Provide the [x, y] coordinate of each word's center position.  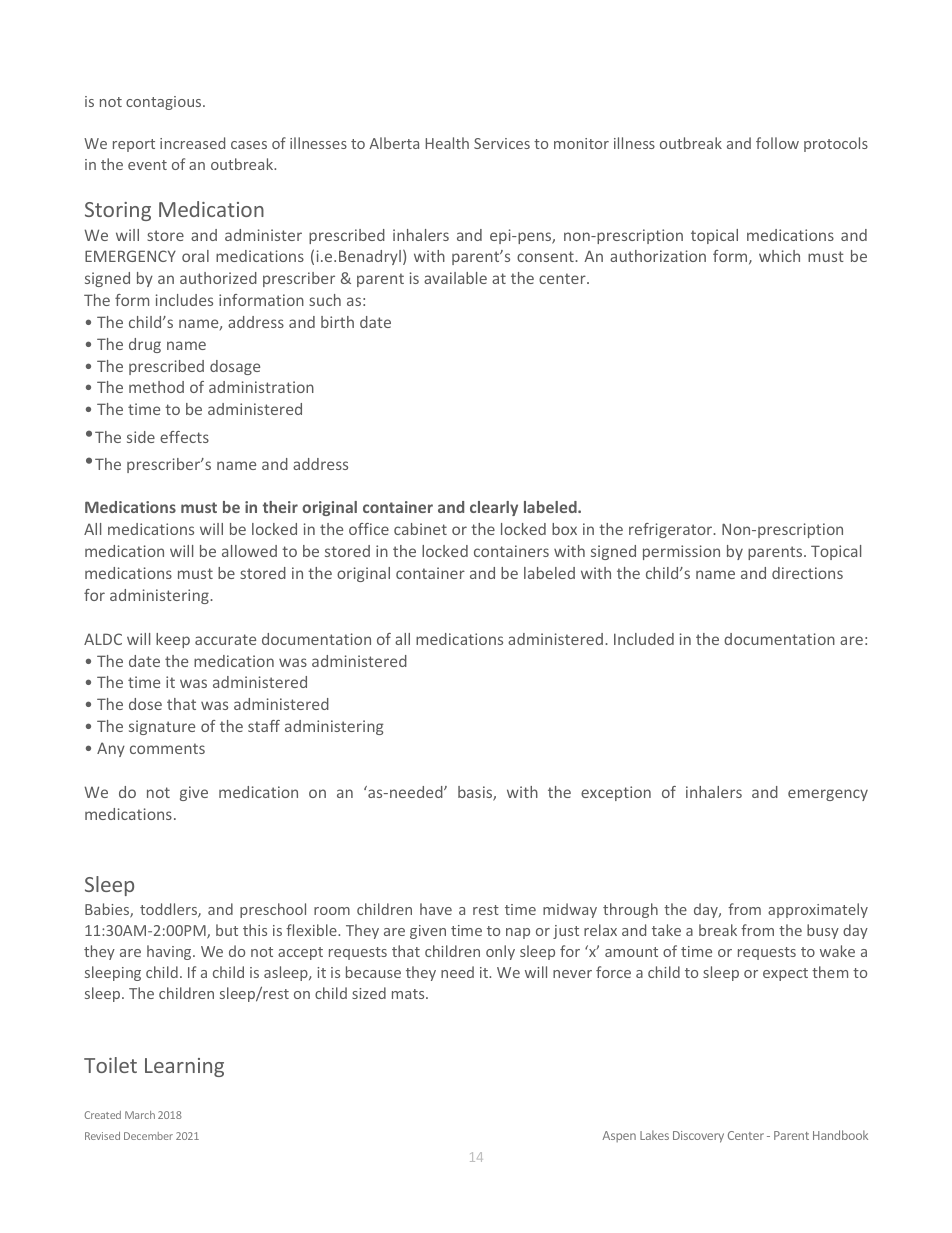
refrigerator [672, 530]
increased [192, 143]
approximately [818, 910]
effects [184, 437]
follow [777, 143]
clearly [494, 508]
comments [167, 748]
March [140, 1115]
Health [447, 143]
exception [616, 793]
